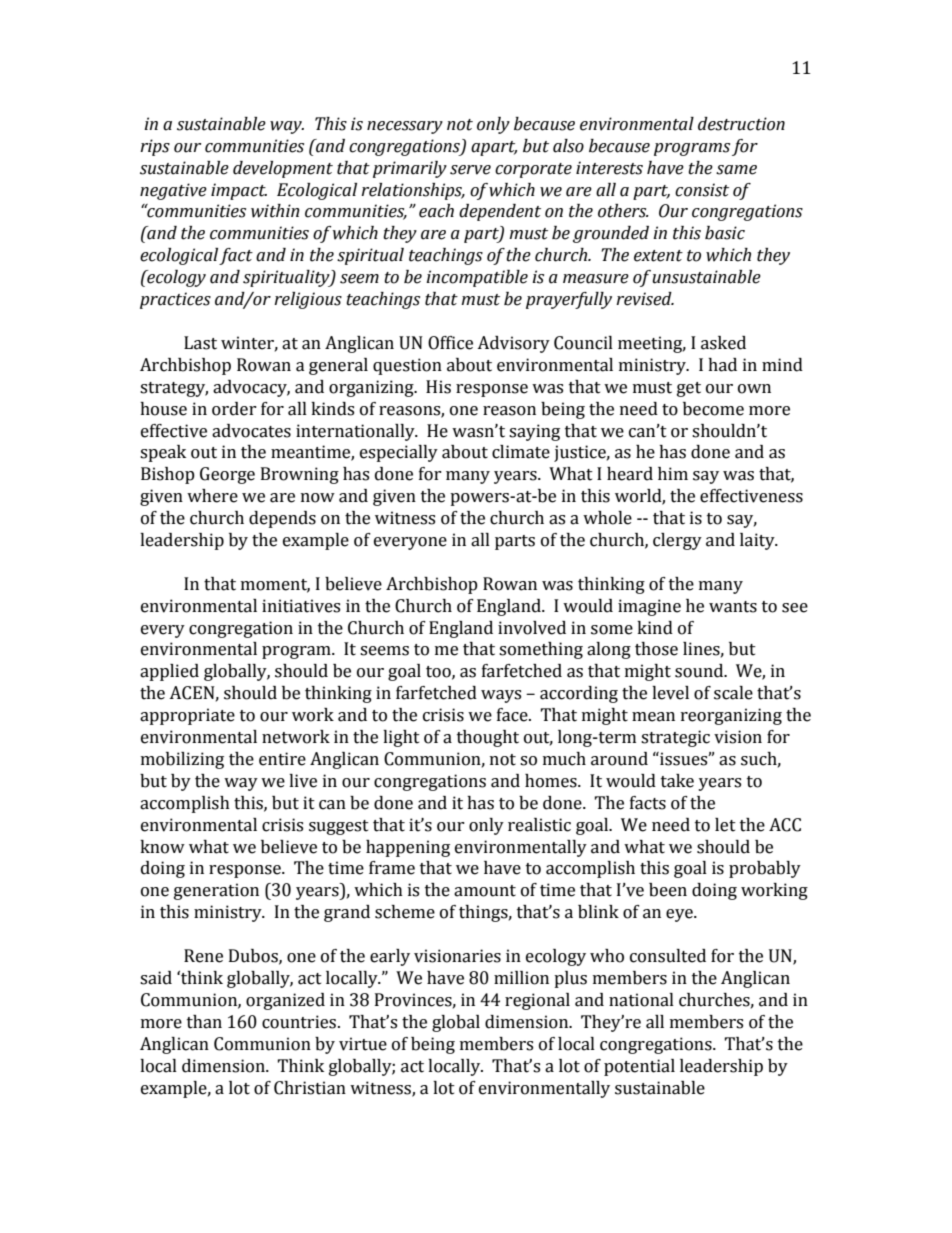 The width and height of the image is (952, 1233). I want to click on ways, so click(501, 696).
